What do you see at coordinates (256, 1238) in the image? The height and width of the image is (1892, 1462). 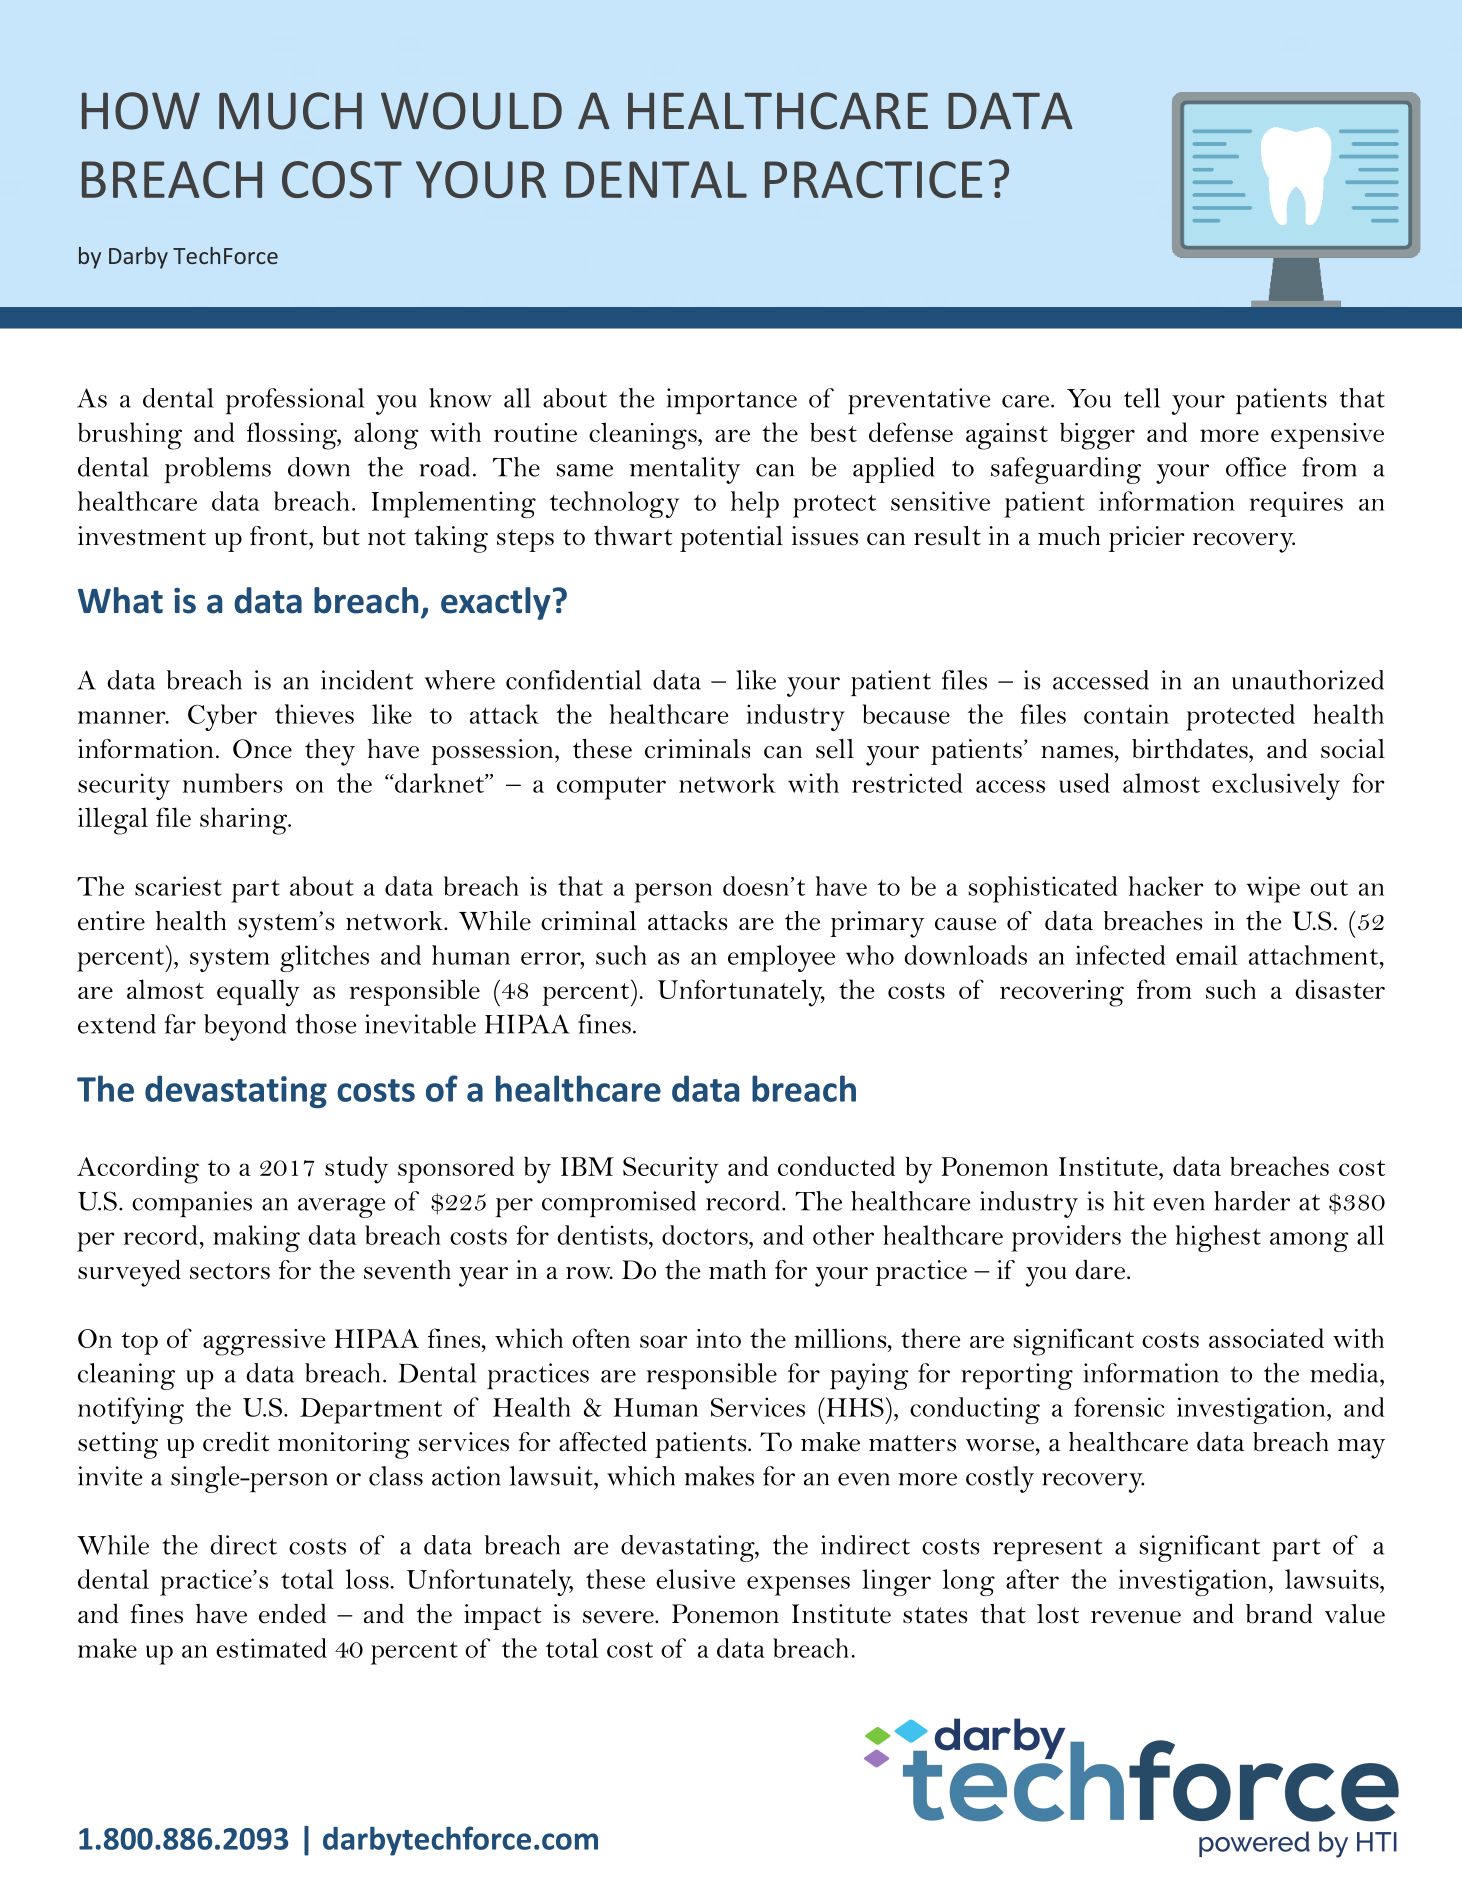 I see `making` at bounding box center [256, 1238].
